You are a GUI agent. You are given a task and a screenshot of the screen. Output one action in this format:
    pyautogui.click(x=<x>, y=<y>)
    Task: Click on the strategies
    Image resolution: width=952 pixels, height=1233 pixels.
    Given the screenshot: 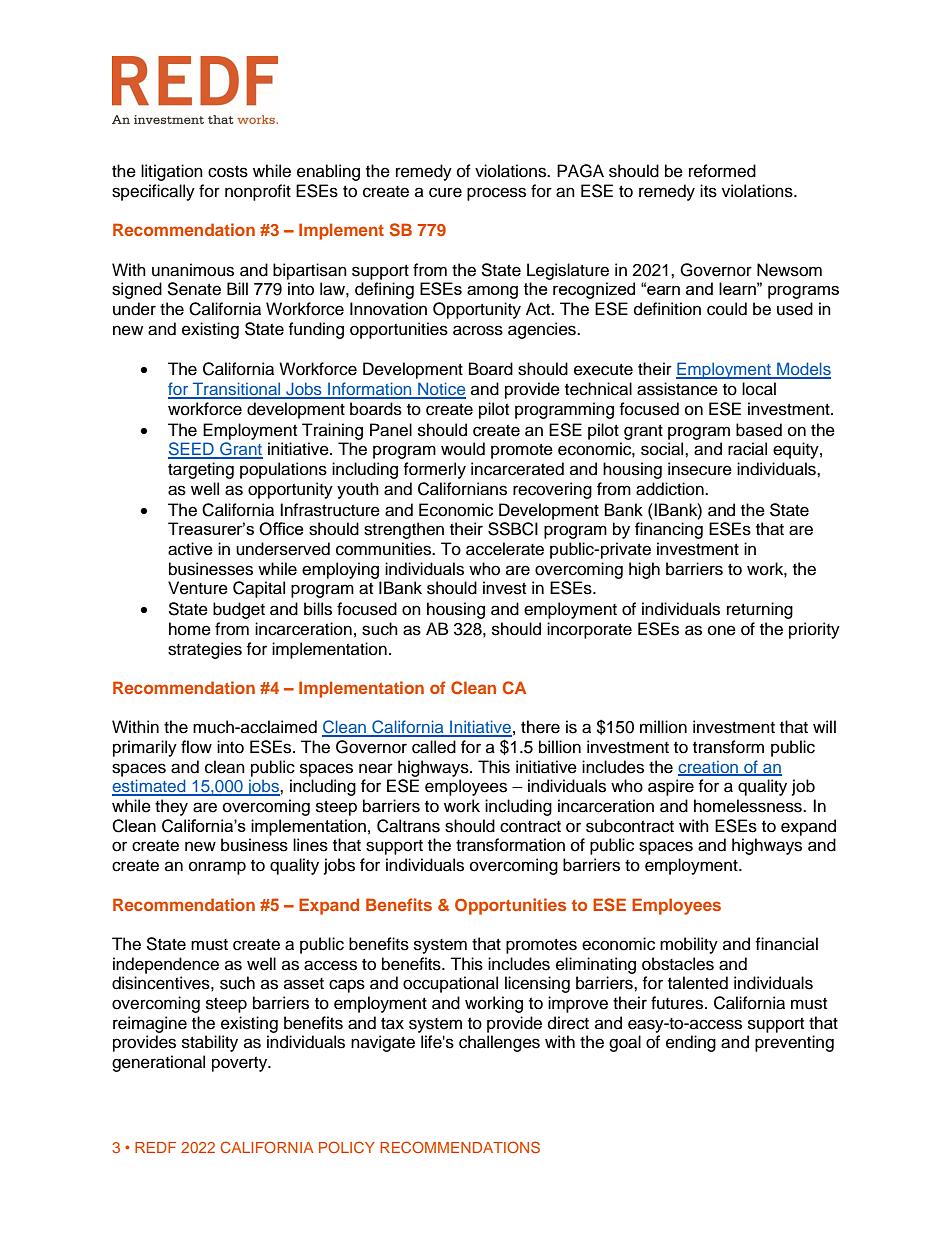 What is the action you would take?
    pyautogui.click(x=205, y=650)
